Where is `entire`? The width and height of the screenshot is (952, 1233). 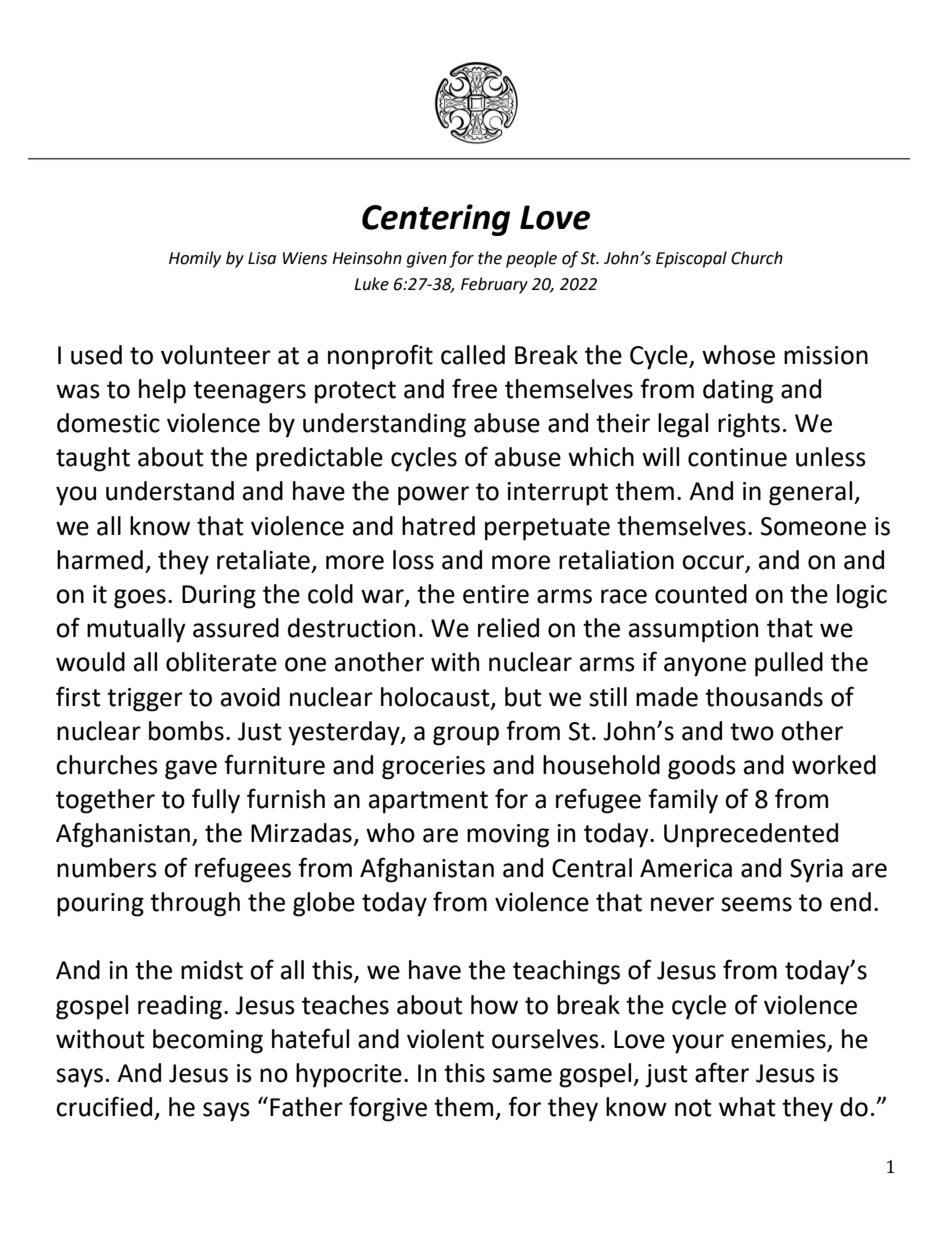 entire is located at coordinates (496, 594).
